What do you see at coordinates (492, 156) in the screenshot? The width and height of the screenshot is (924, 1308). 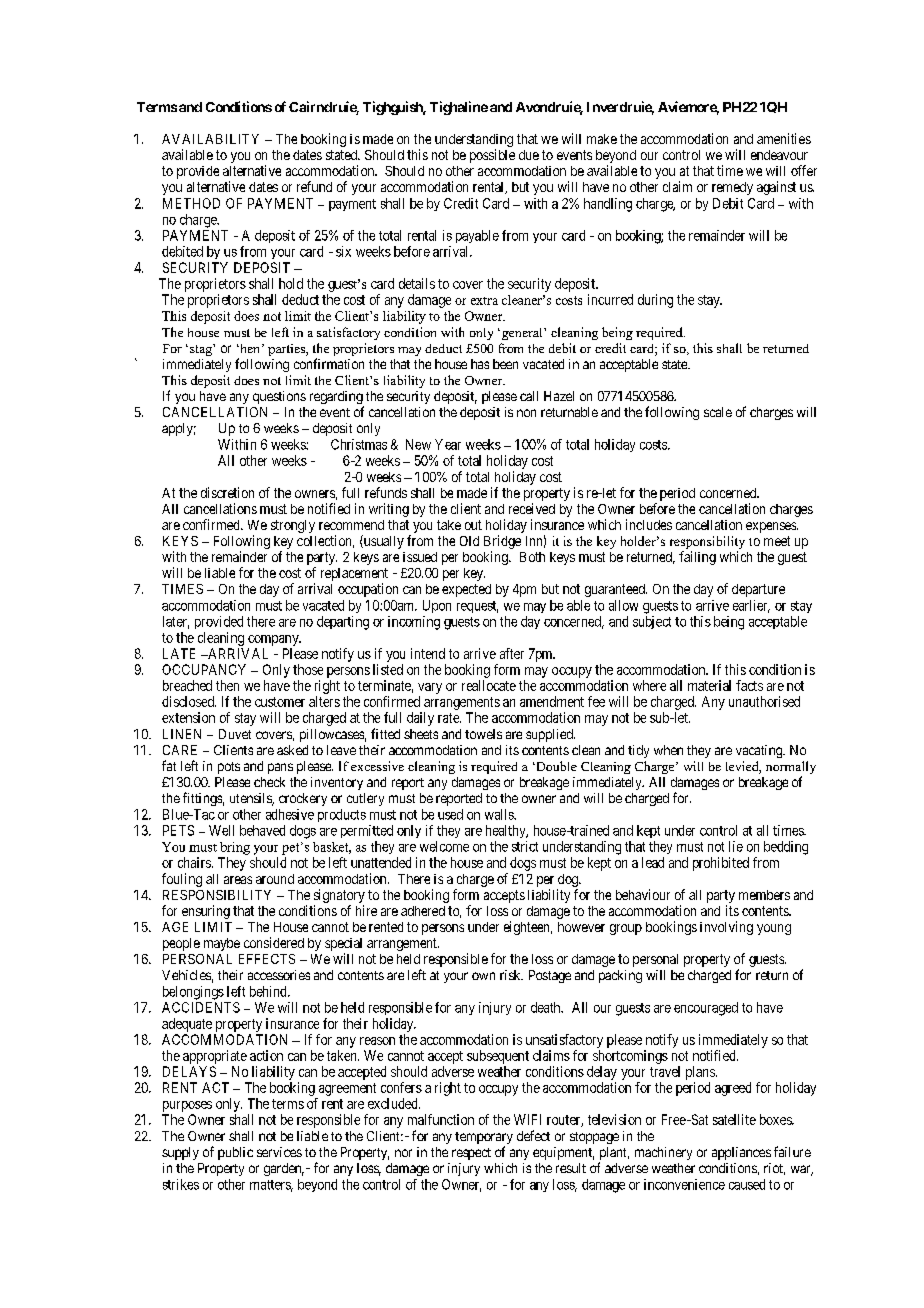 I see `possible` at bounding box center [492, 156].
